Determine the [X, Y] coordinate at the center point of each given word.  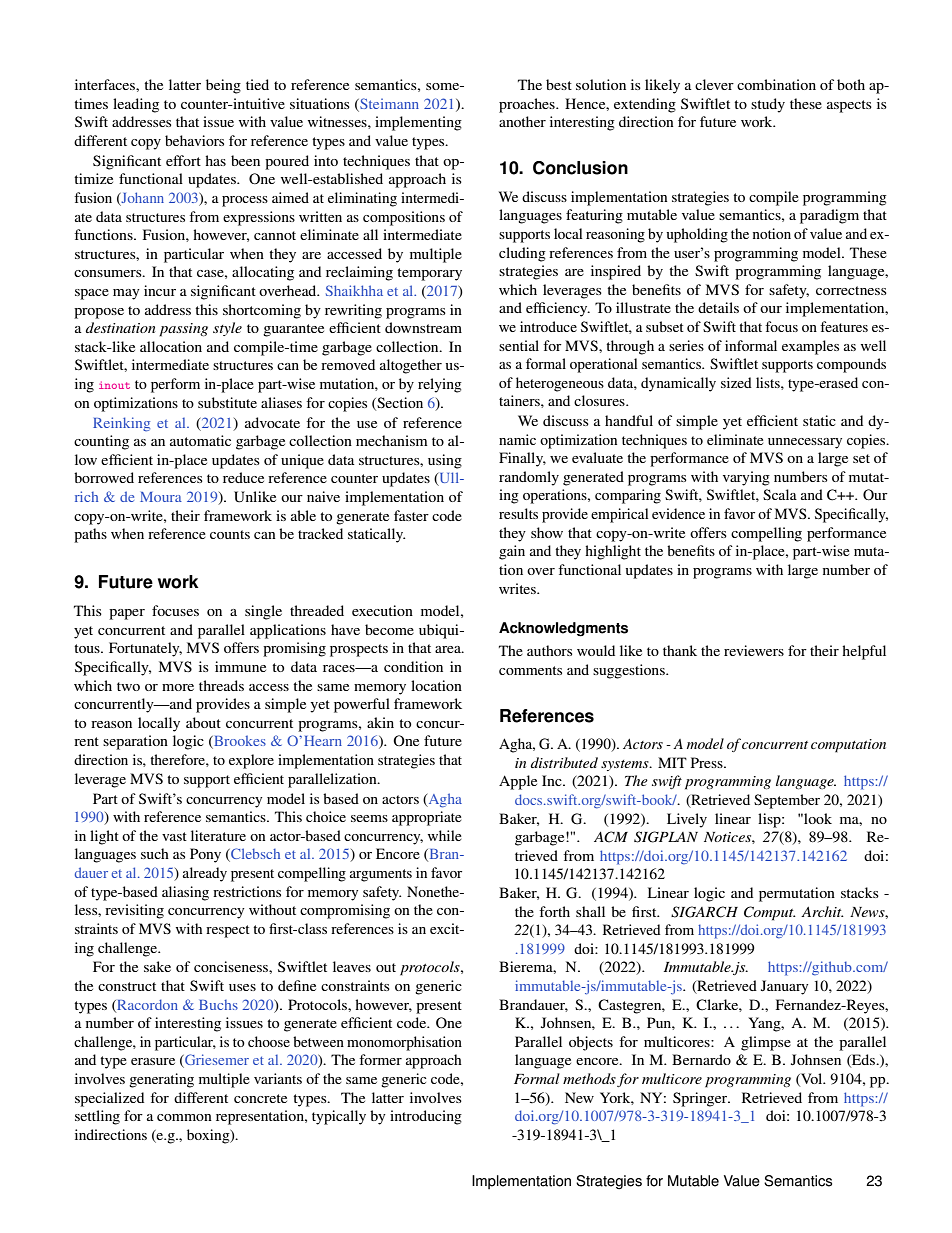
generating [161, 1080]
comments [530, 670]
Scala [780, 494]
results [518, 513]
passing [183, 330]
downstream [423, 327]
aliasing [185, 893]
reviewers [754, 650]
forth [554, 911]
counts [230, 534]
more [178, 687]
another [522, 121]
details [718, 307]
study [768, 105]
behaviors [194, 140]
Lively [687, 820]
